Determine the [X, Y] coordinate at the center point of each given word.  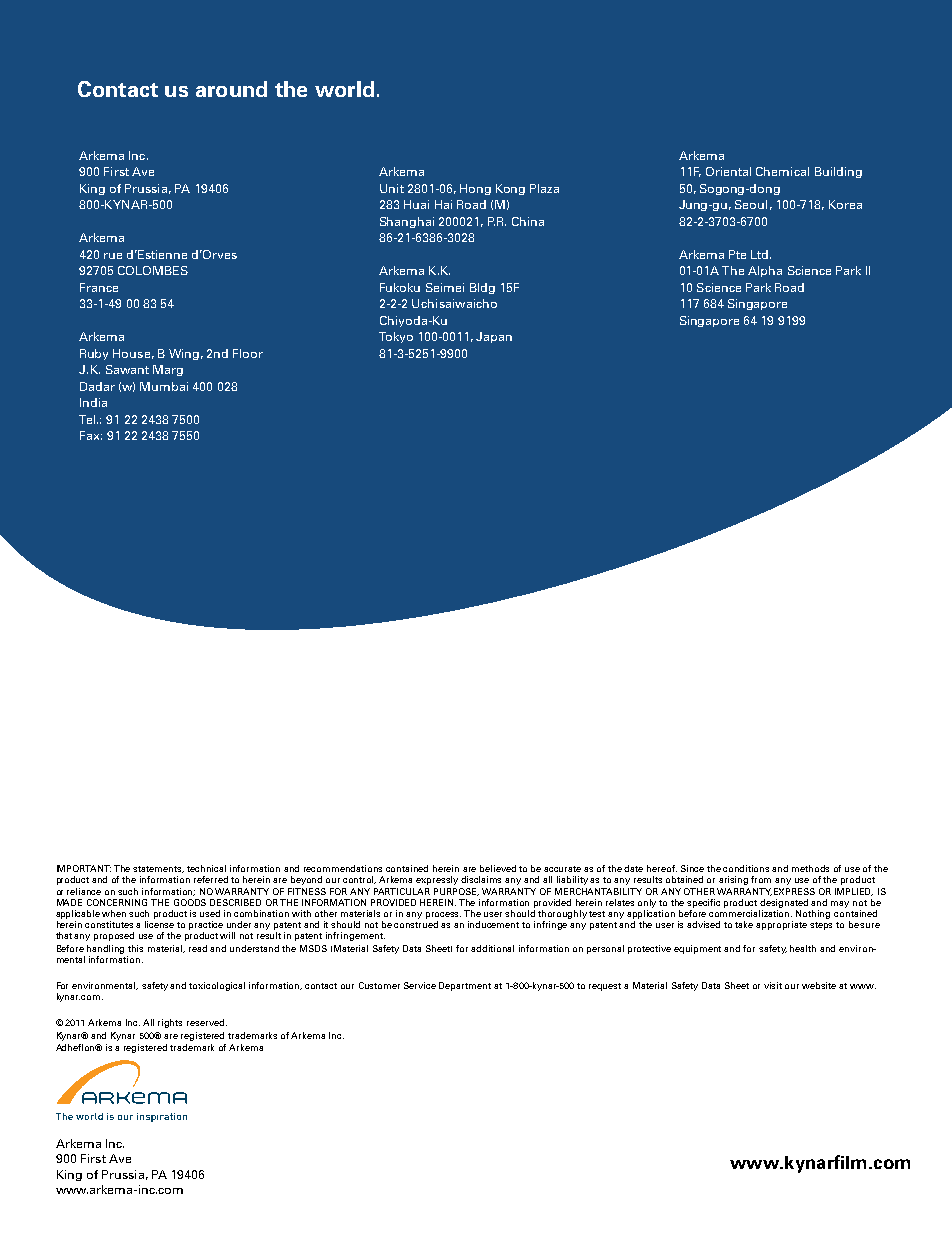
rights [170, 1023]
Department [465, 986]
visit [773, 985]
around [231, 89]
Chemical [782, 171]
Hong [475, 189]
